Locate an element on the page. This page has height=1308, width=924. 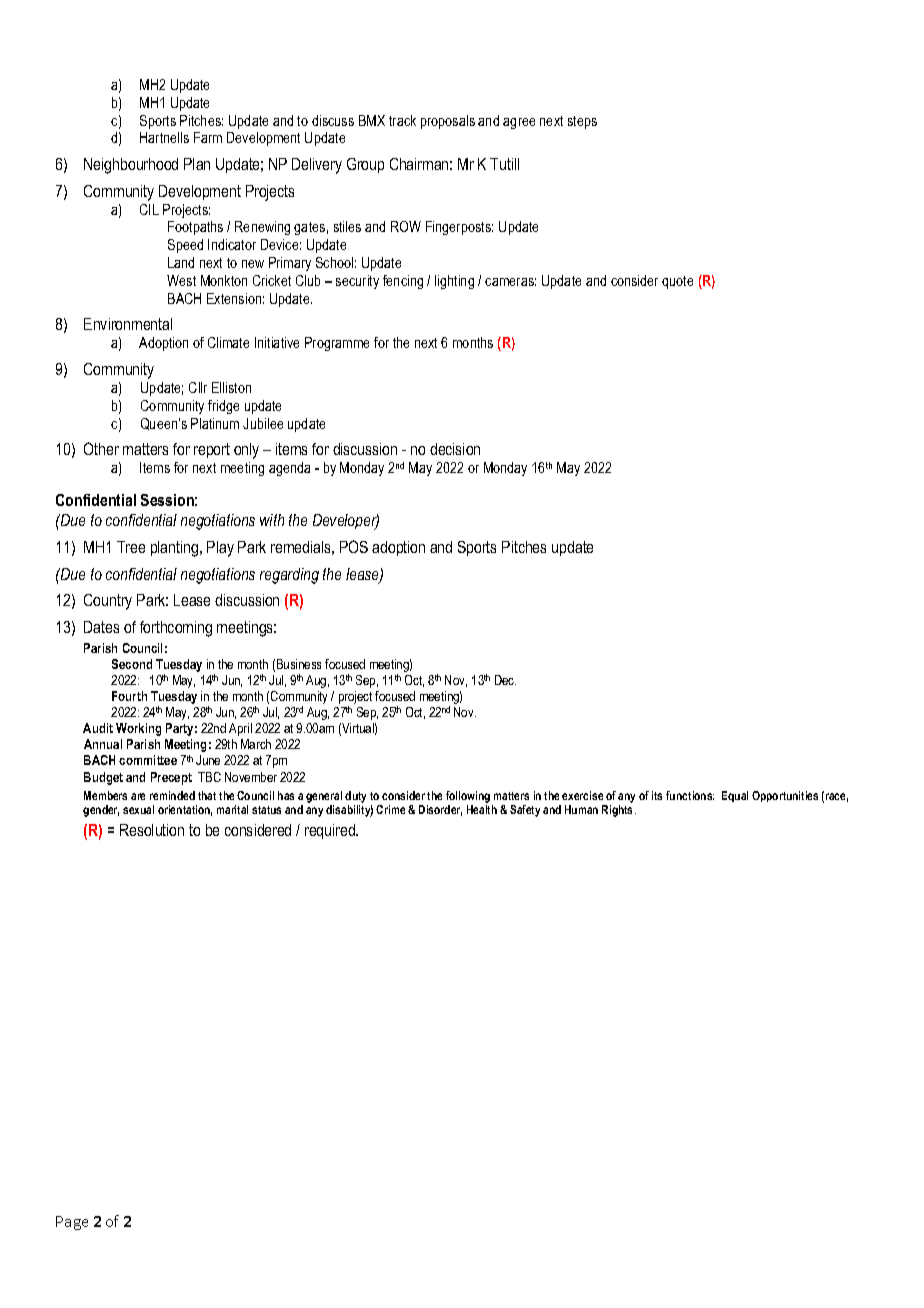
Neighbourhood is located at coordinates (131, 166).
